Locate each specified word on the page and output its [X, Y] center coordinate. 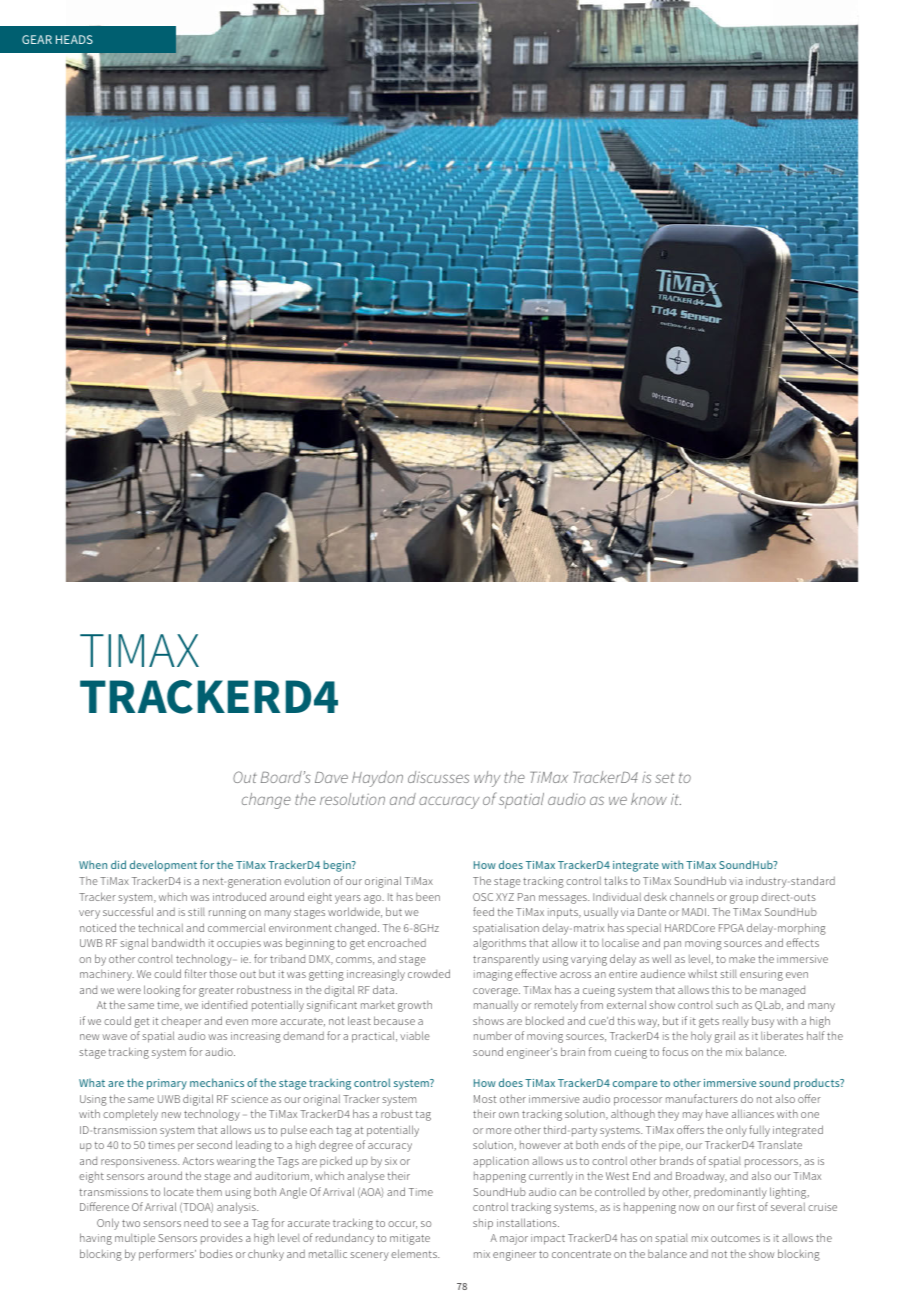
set [665, 778]
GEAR [37, 39]
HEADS [74, 39]
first [746, 1206]
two [131, 1223]
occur [402, 1225]
